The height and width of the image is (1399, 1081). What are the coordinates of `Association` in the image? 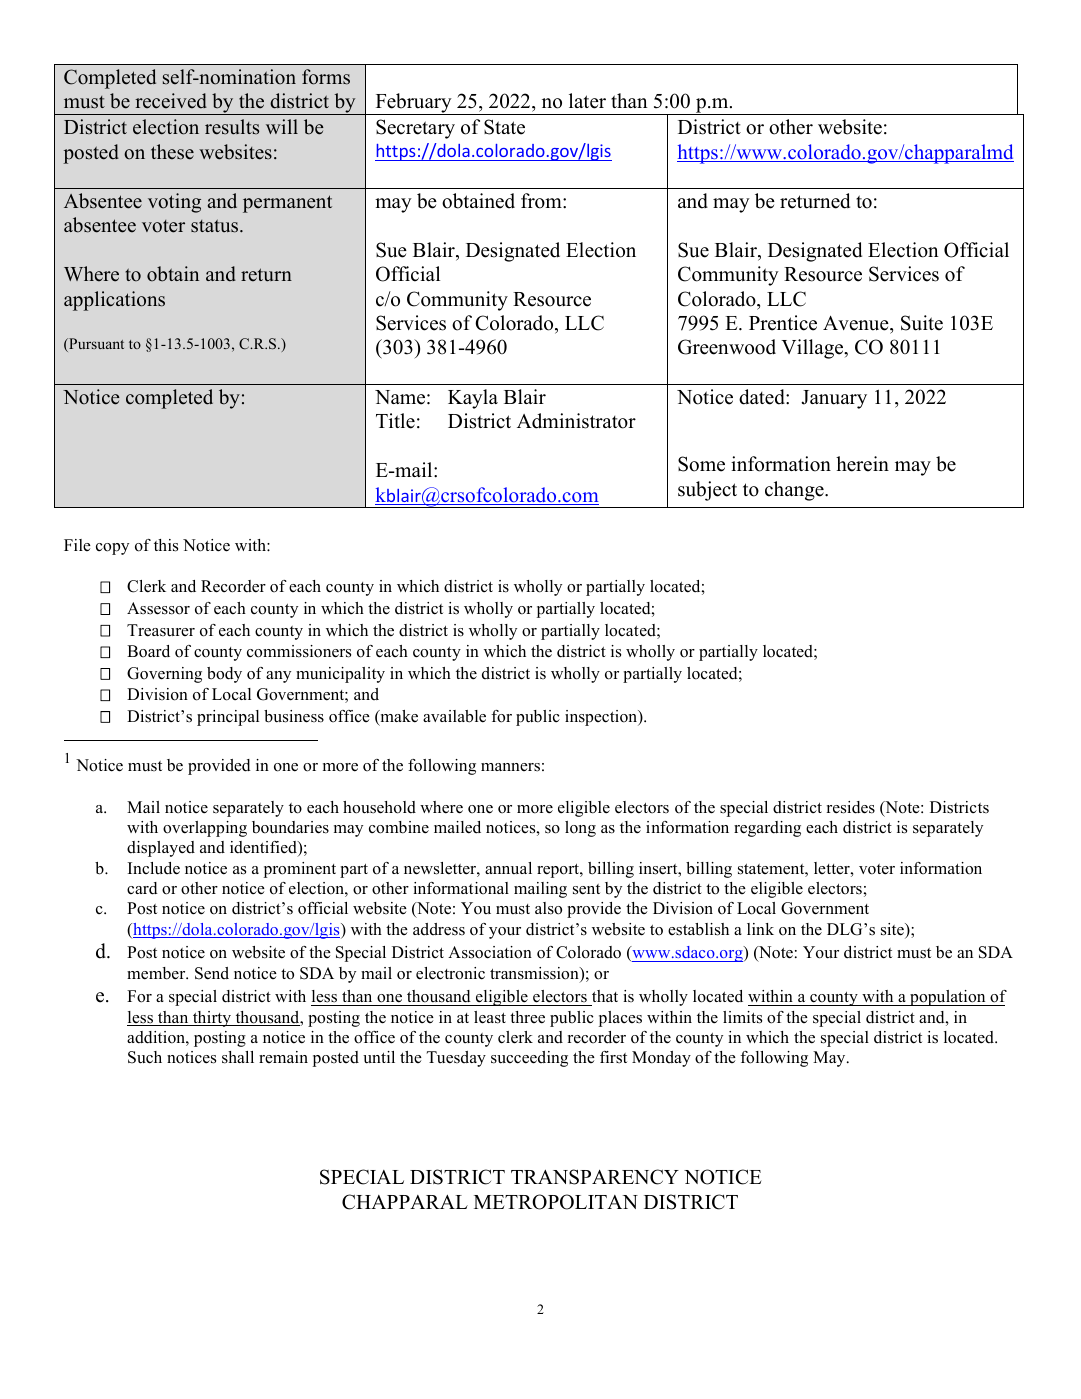 It's located at (490, 952).
